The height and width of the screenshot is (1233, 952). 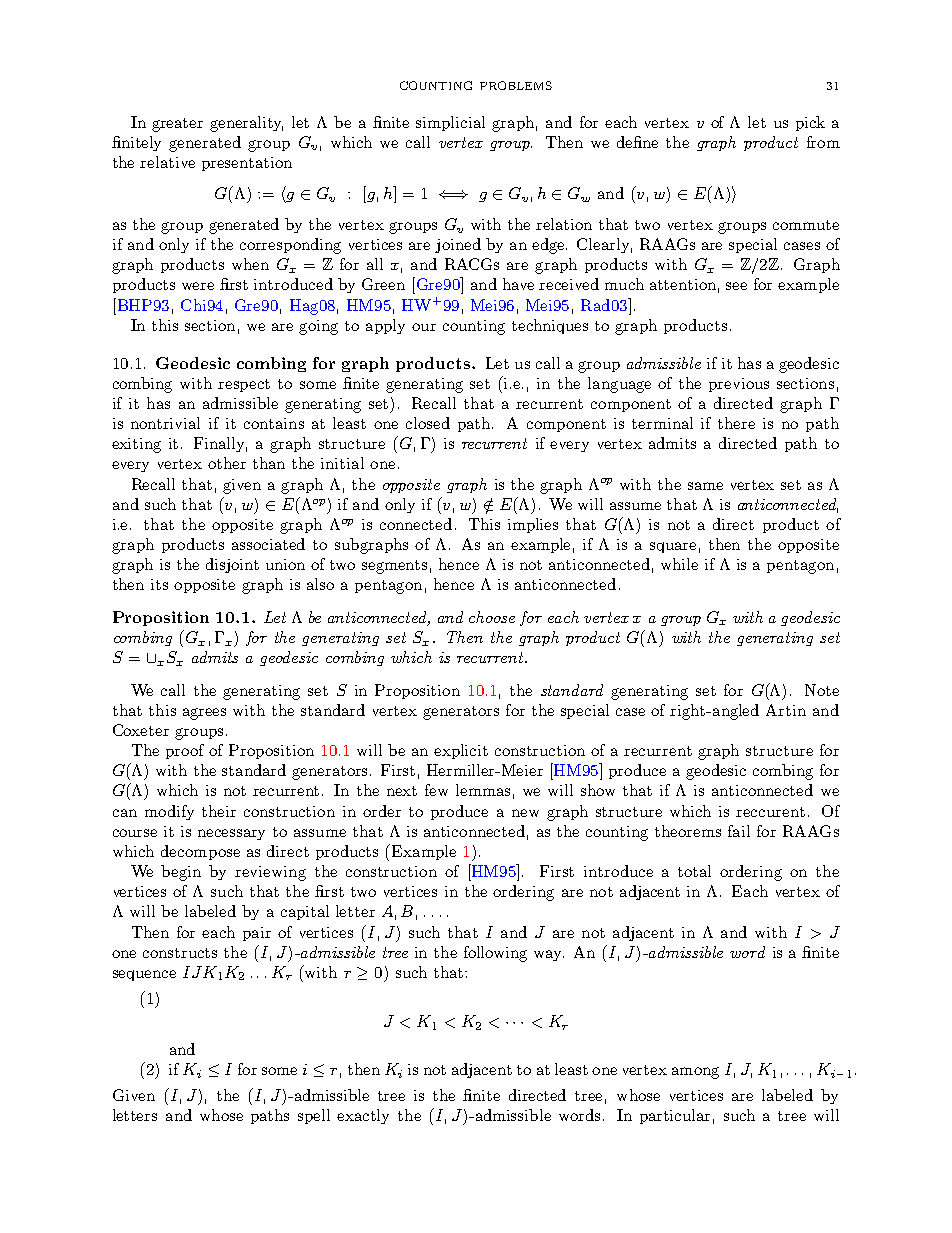 What do you see at coordinates (679, 564) in the screenshot?
I see `while` at bounding box center [679, 564].
